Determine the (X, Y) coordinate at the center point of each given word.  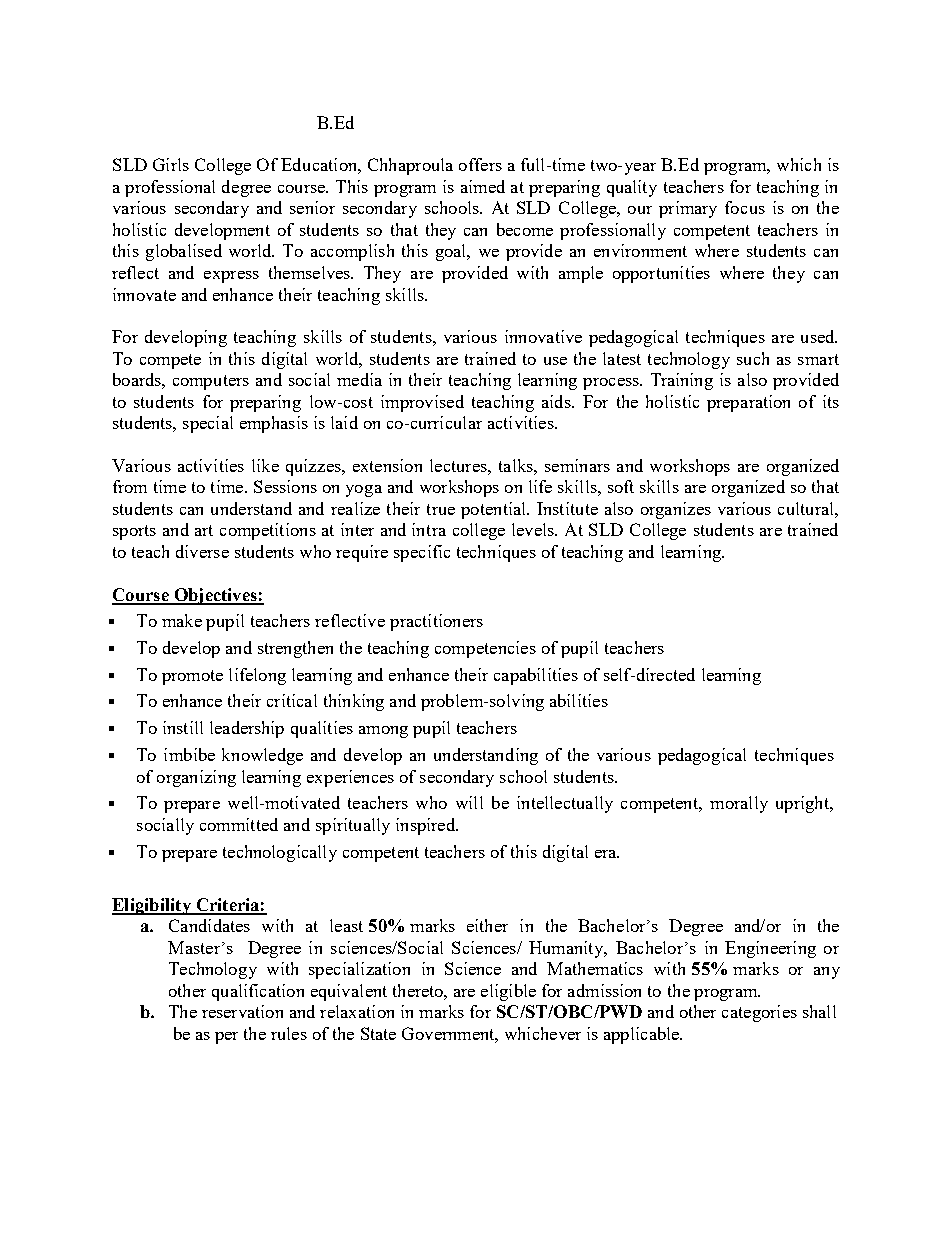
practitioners (436, 622)
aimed (483, 186)
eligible (508, 992)
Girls (171, 164)
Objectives (215, 596)
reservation (242, 1011)
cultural (807, 508)
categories (759, 1013)
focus (745, 207)
